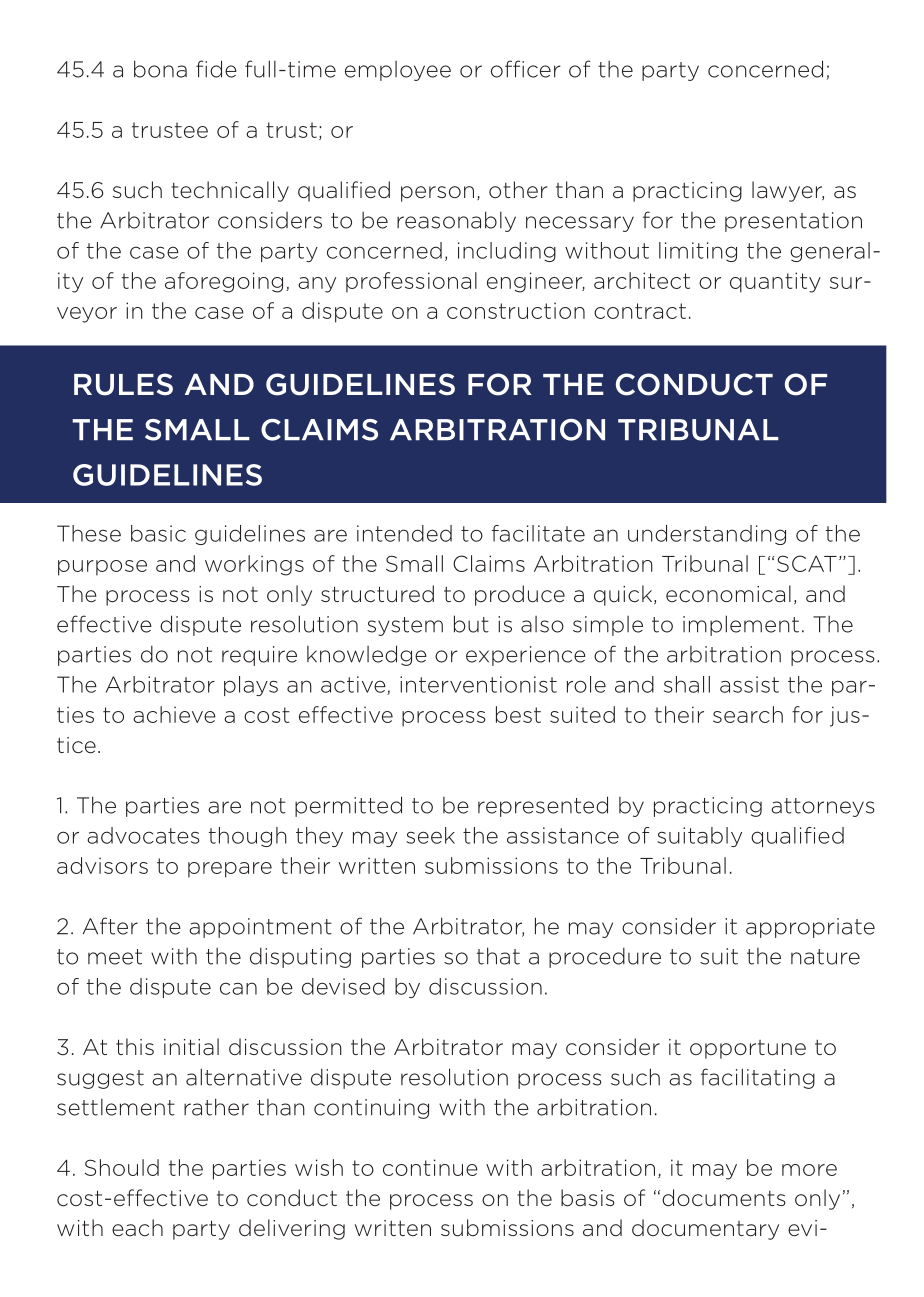 Image resolution: width=924 pixels, height=1297 pixels. I want to click on lawyer, so click(788, 191).
